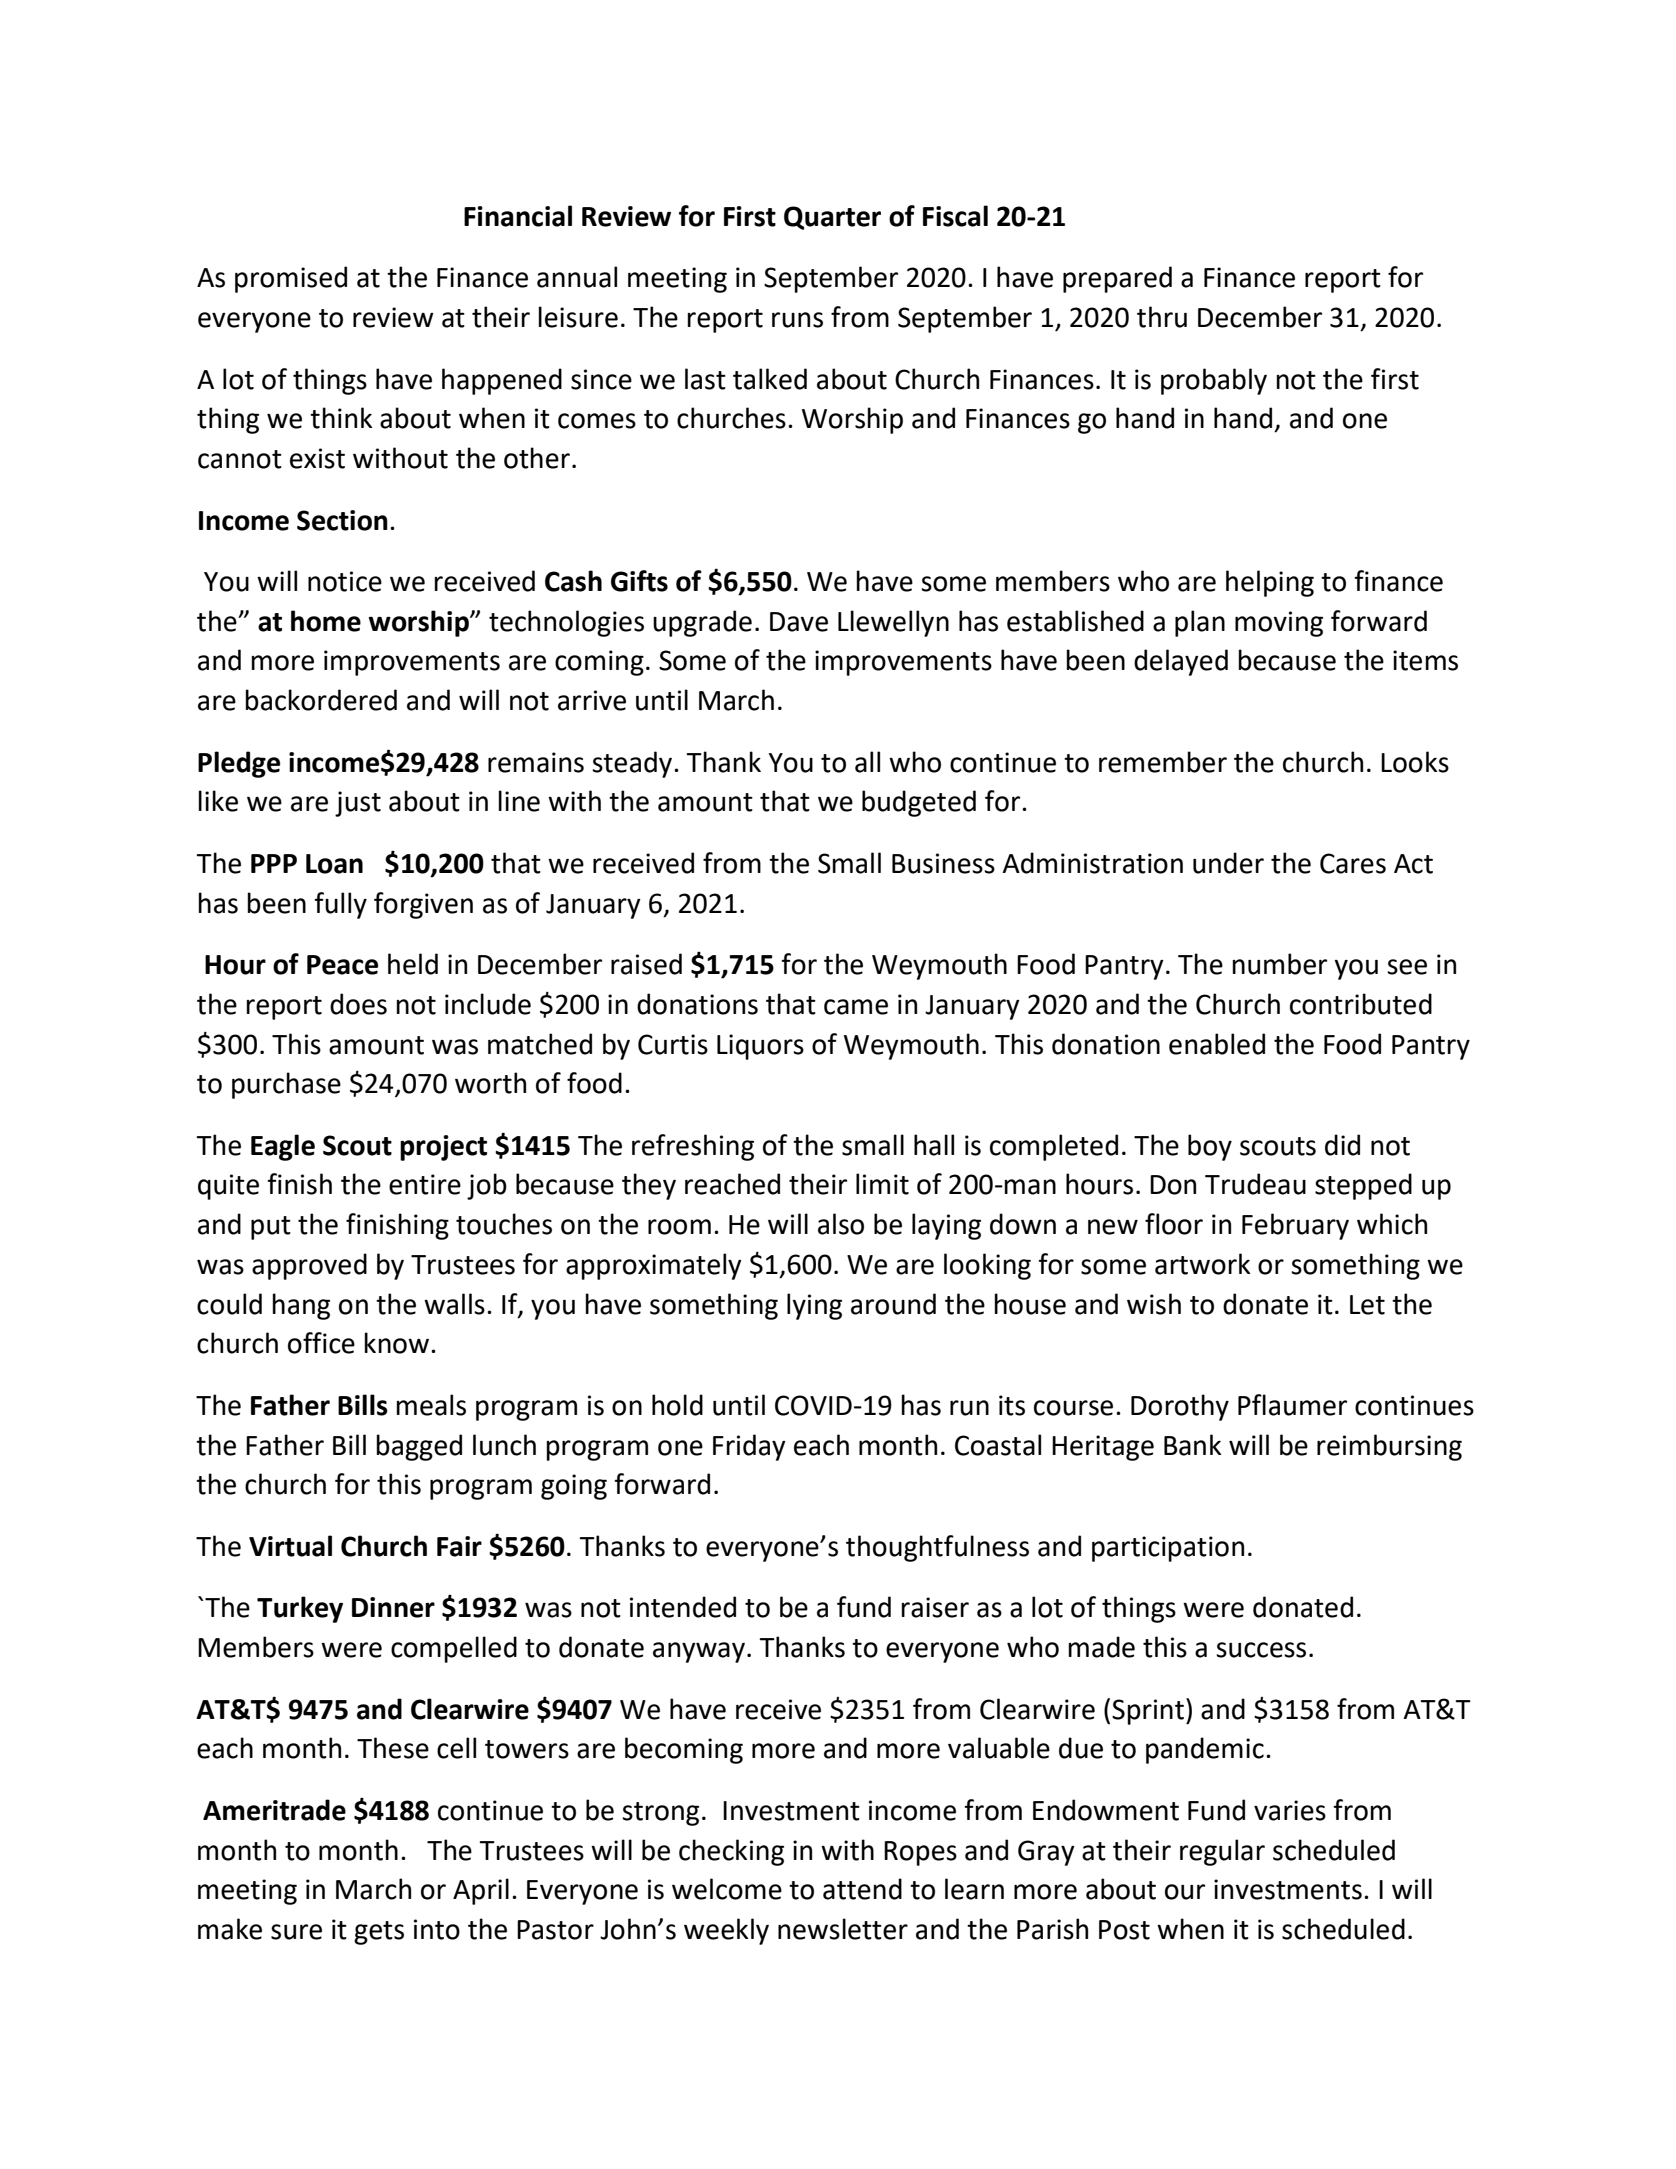 This screenshot has width=1676, height=2169. Describe the element at coordinates (832, 218) in the screenshot. I see `Quarter` at that location.
